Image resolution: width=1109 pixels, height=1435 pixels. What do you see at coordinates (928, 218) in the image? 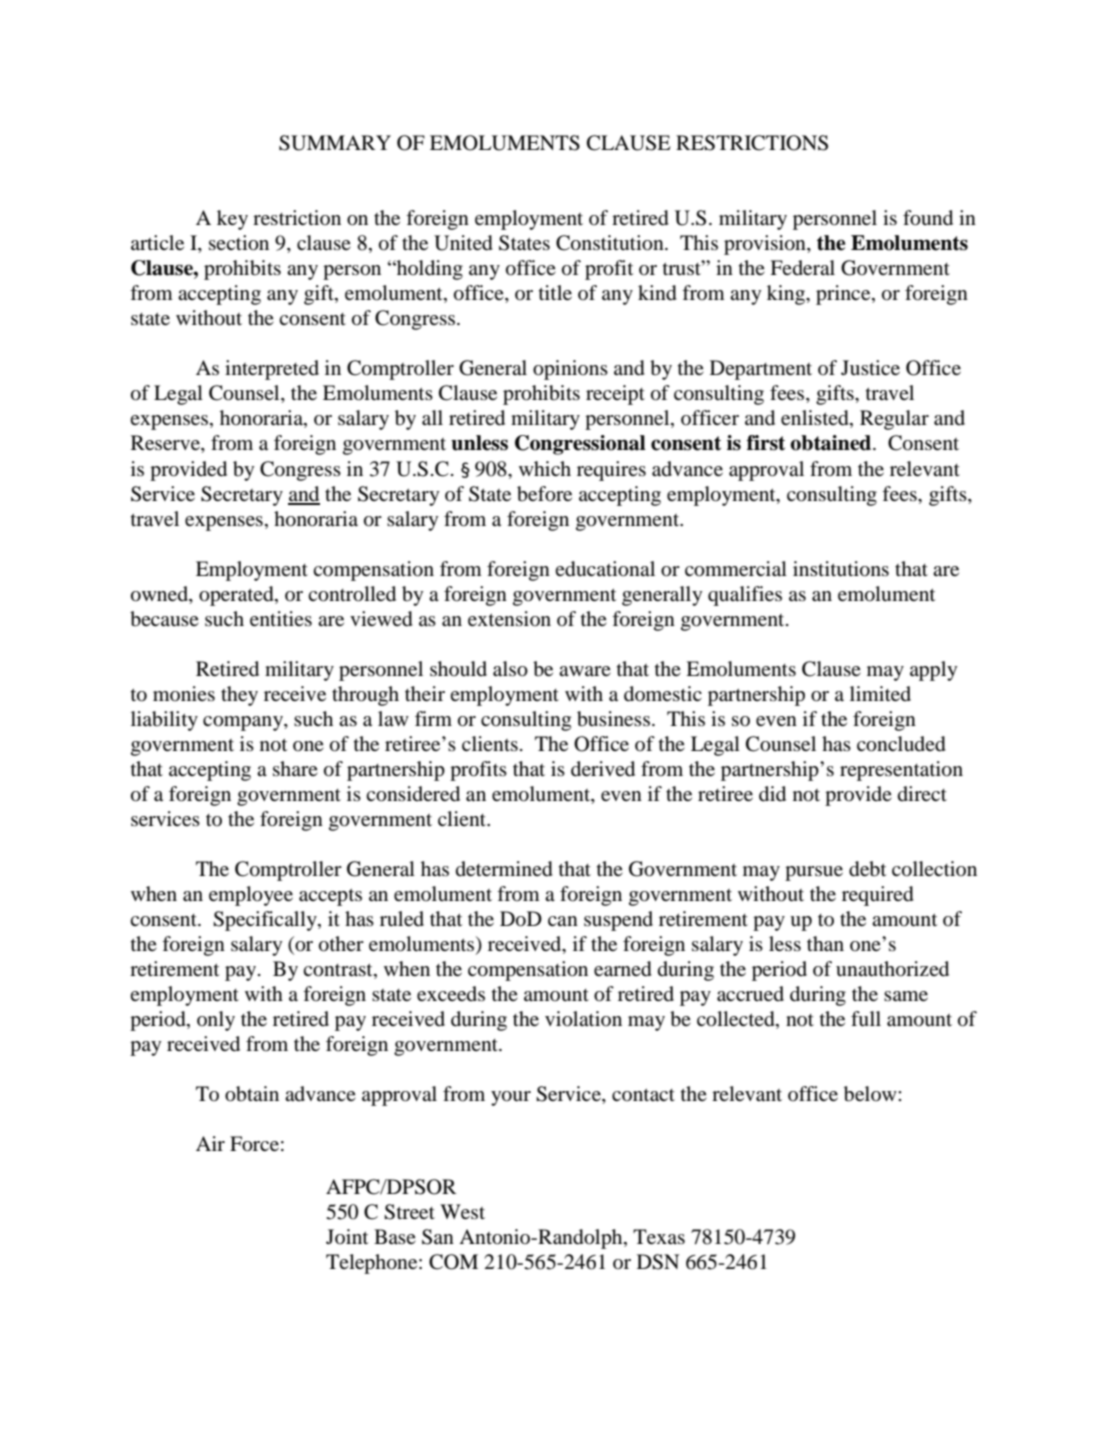
I see `found` at bounding box center [928, 218].
